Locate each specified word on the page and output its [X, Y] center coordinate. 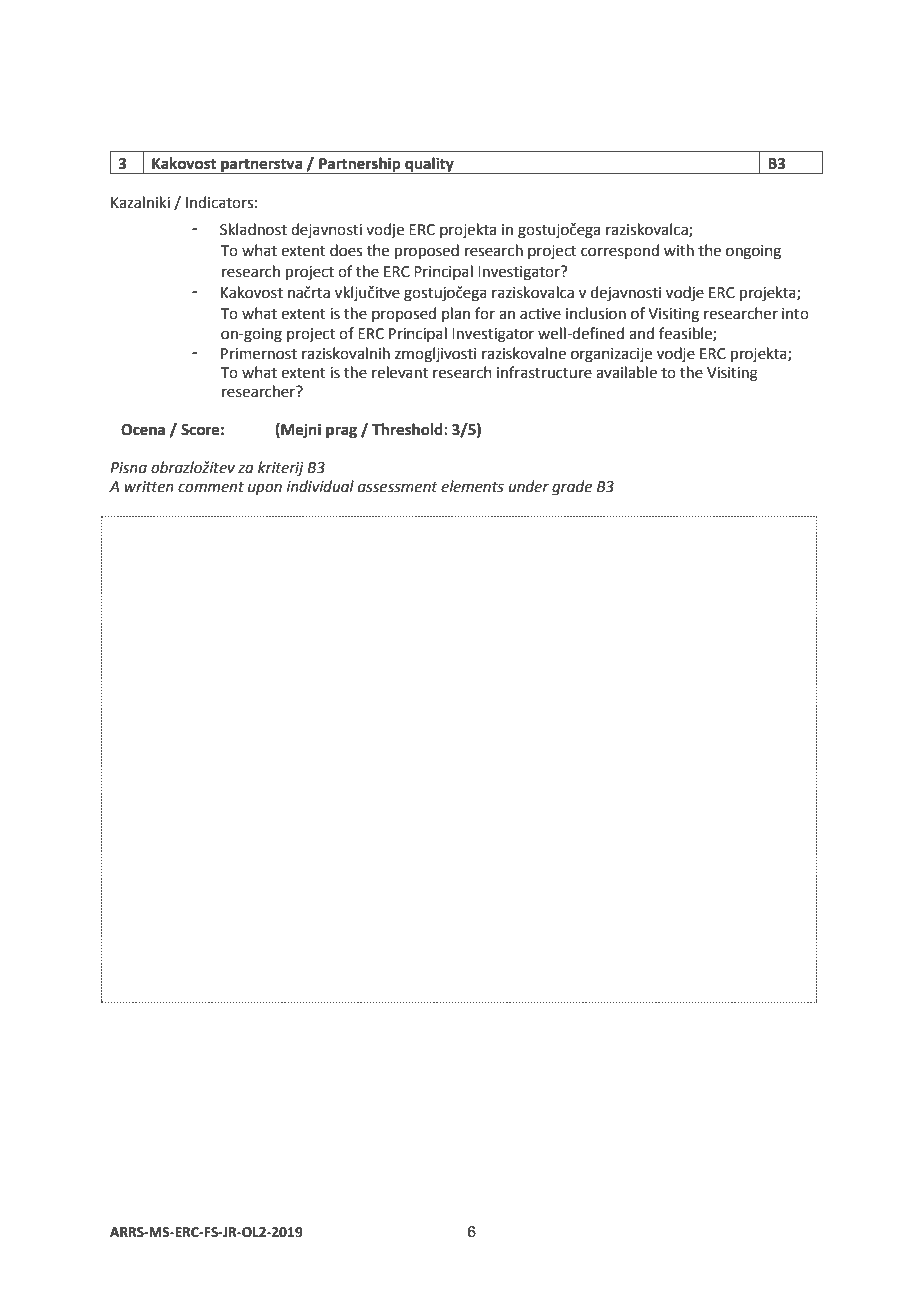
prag [341, 432]
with [679, 250]
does [346, 250]
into [795, 314]
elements [472, 486]
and [641, 333]
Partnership [360, 165]
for [485, 313]
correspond [620, 251]
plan [456, 314]
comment [211, 487]
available [626, 372]
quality [429, 165]
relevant [400, 372]
